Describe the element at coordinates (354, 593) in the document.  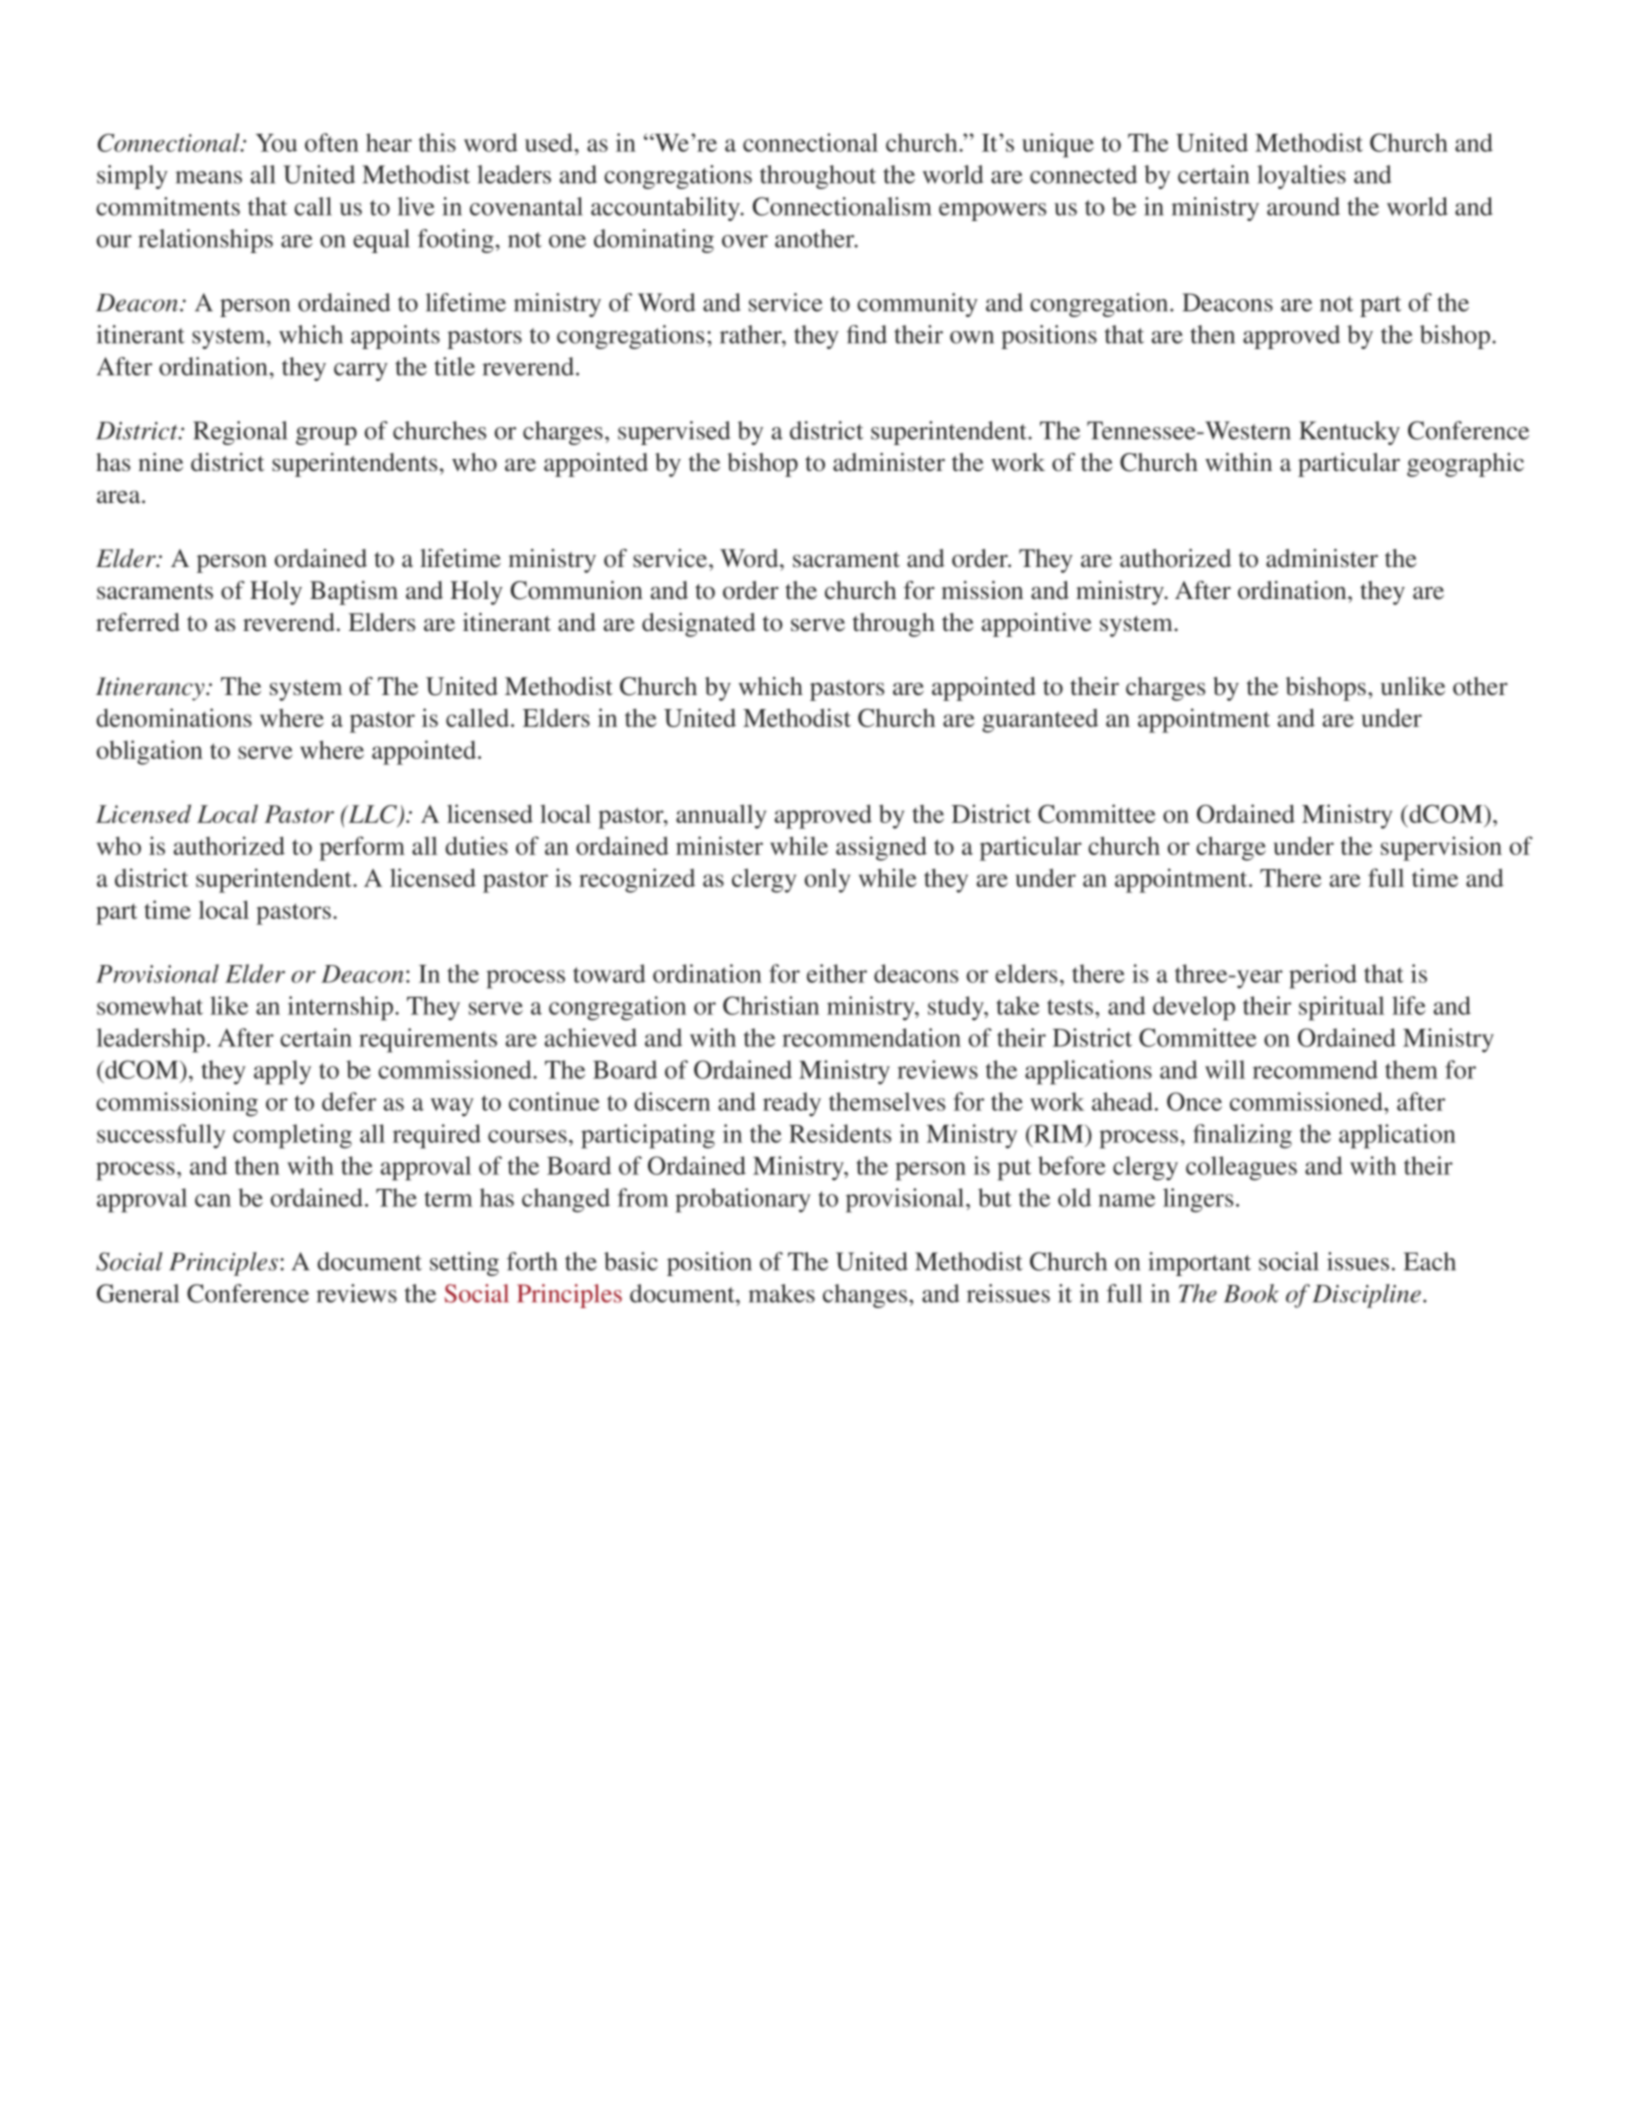
I see `Baptism` at that location.
